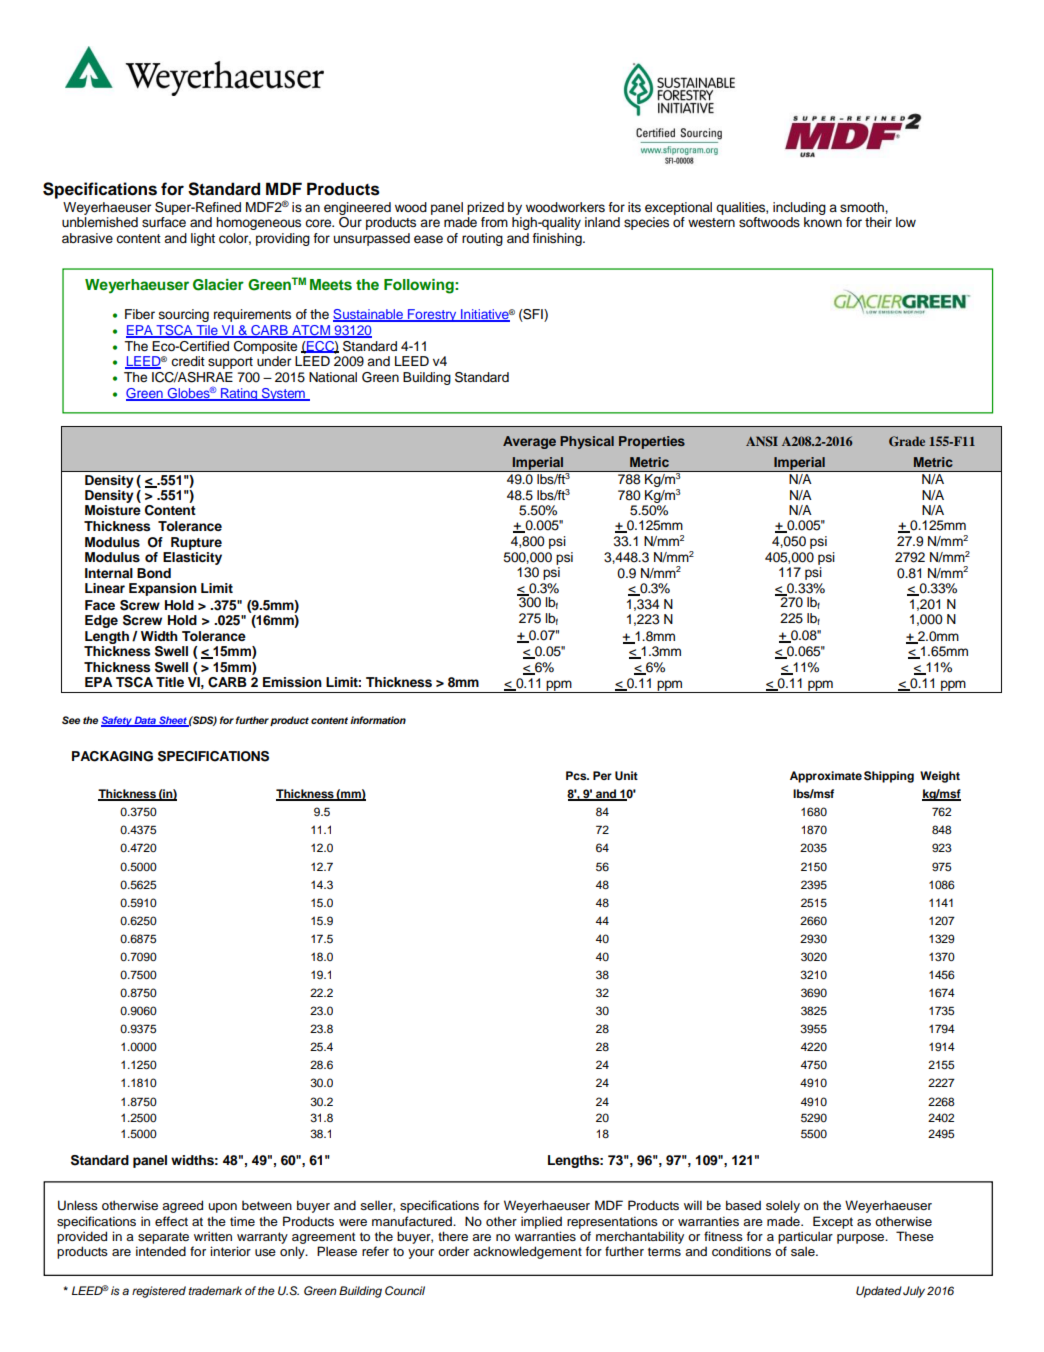  Describe the element at coordinates (112, 756) in the image. I see `PACKAGING` at that location.
